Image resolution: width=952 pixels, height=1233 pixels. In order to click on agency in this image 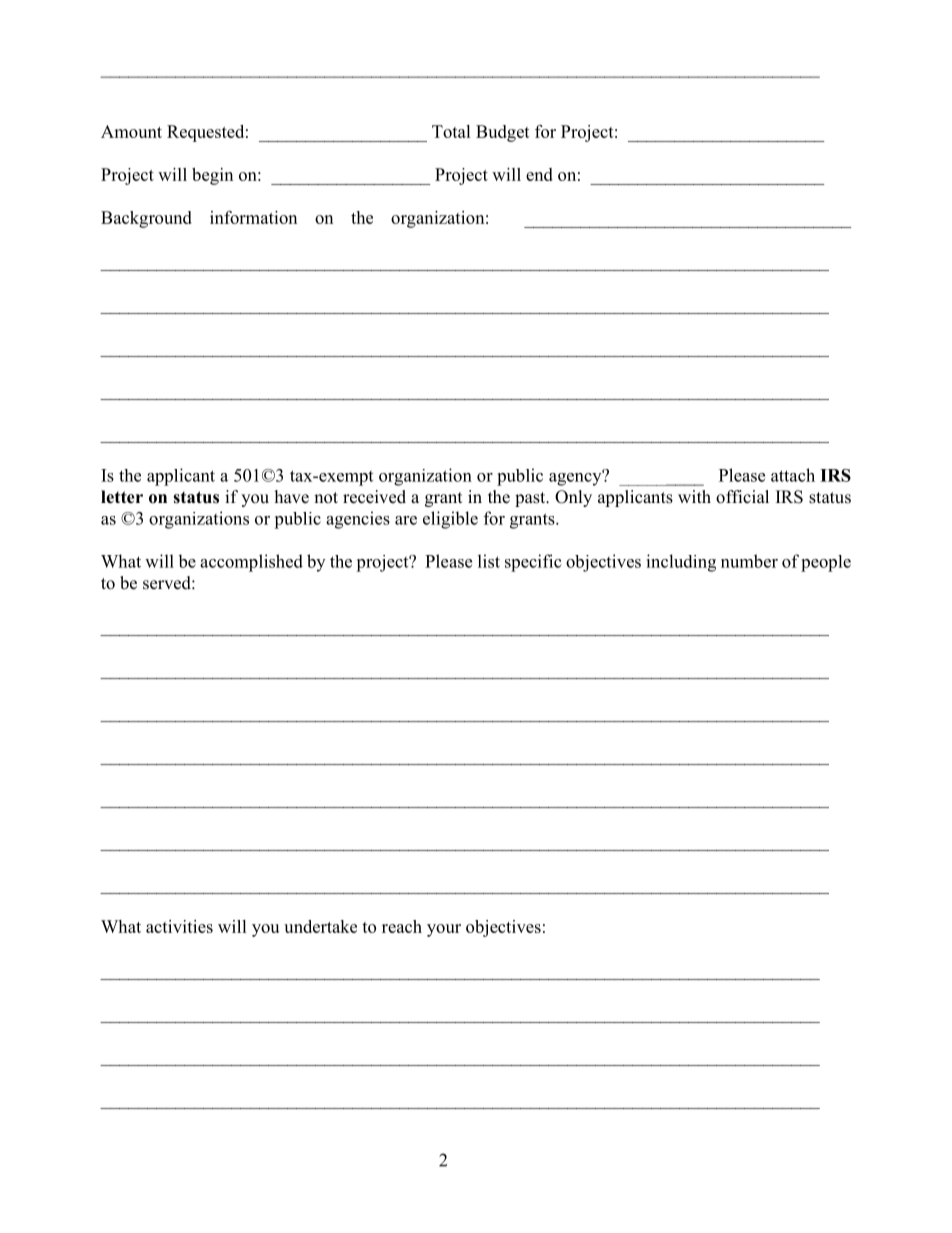, I will do `click(576, 478)`.
